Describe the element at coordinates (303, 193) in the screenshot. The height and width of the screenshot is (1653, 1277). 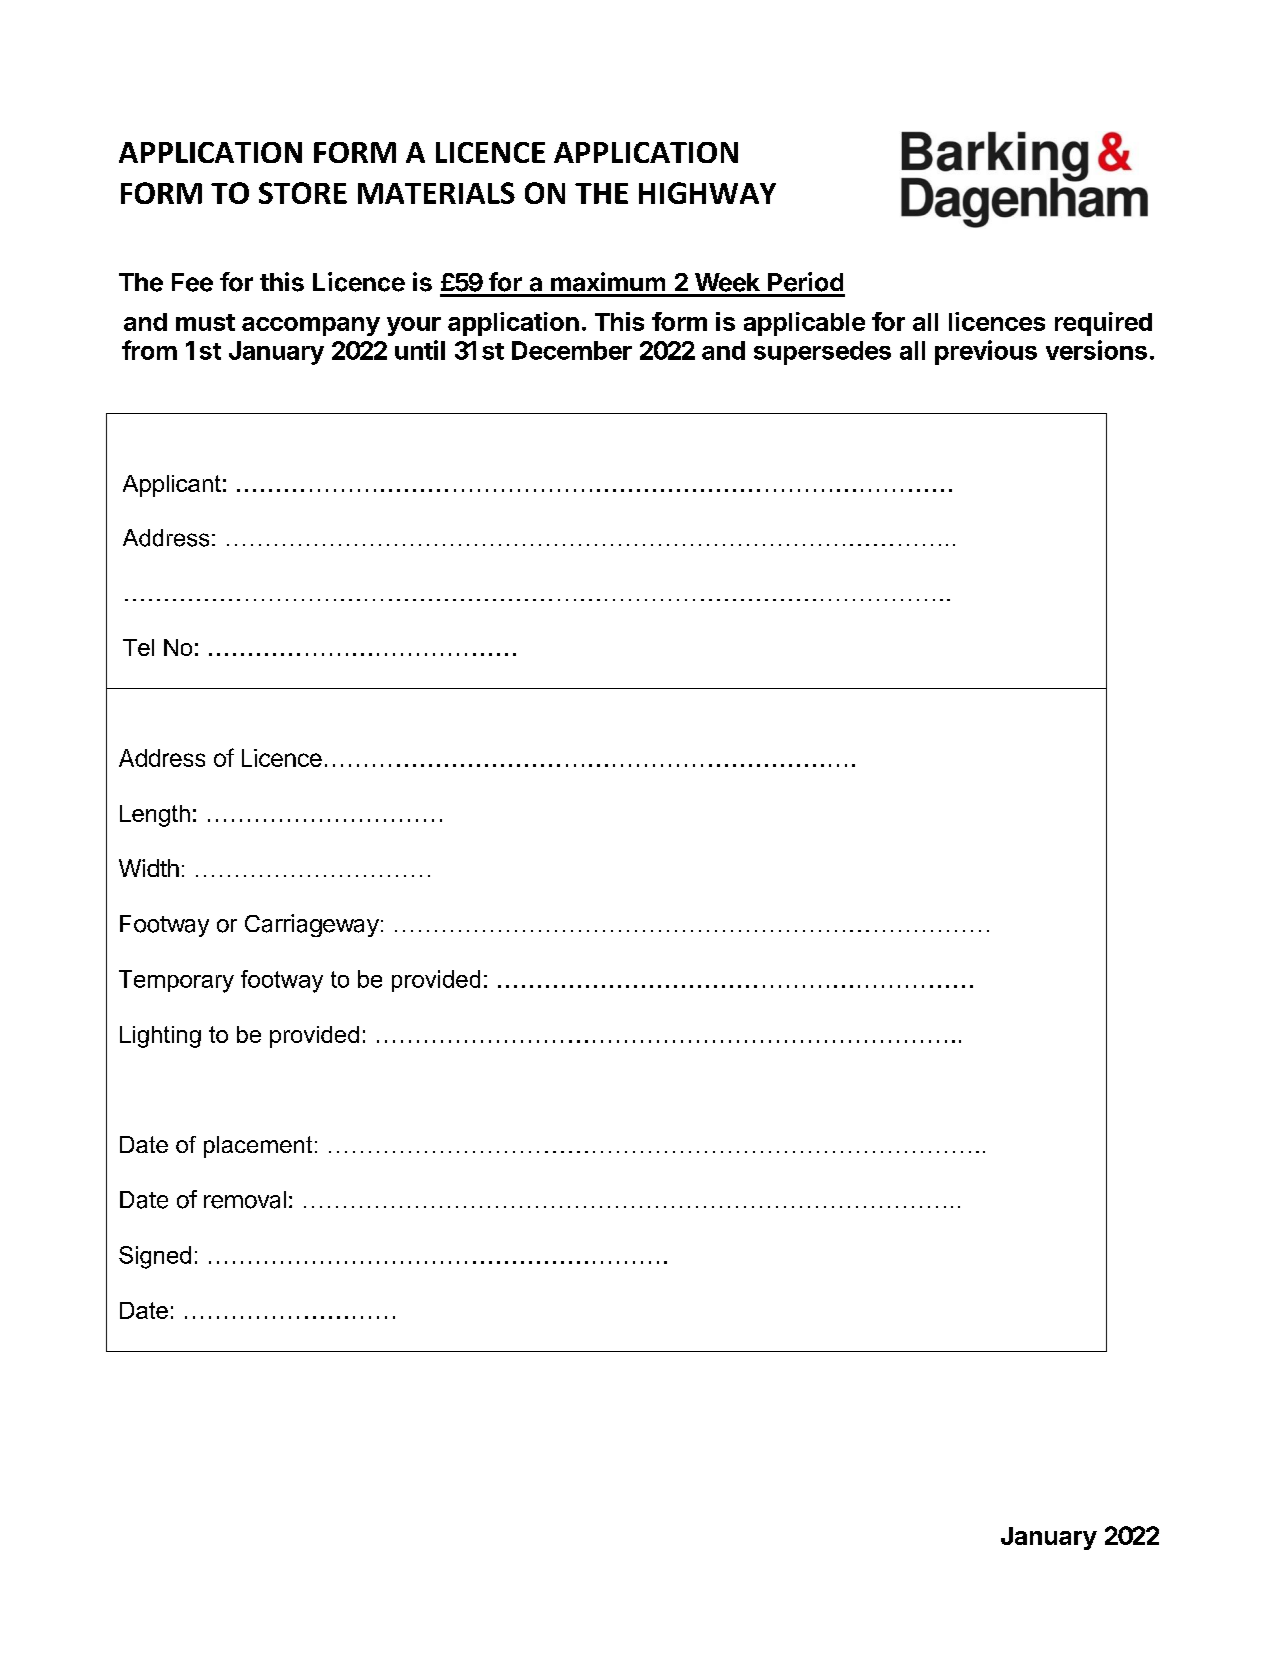
I see `STORE` at that location.
